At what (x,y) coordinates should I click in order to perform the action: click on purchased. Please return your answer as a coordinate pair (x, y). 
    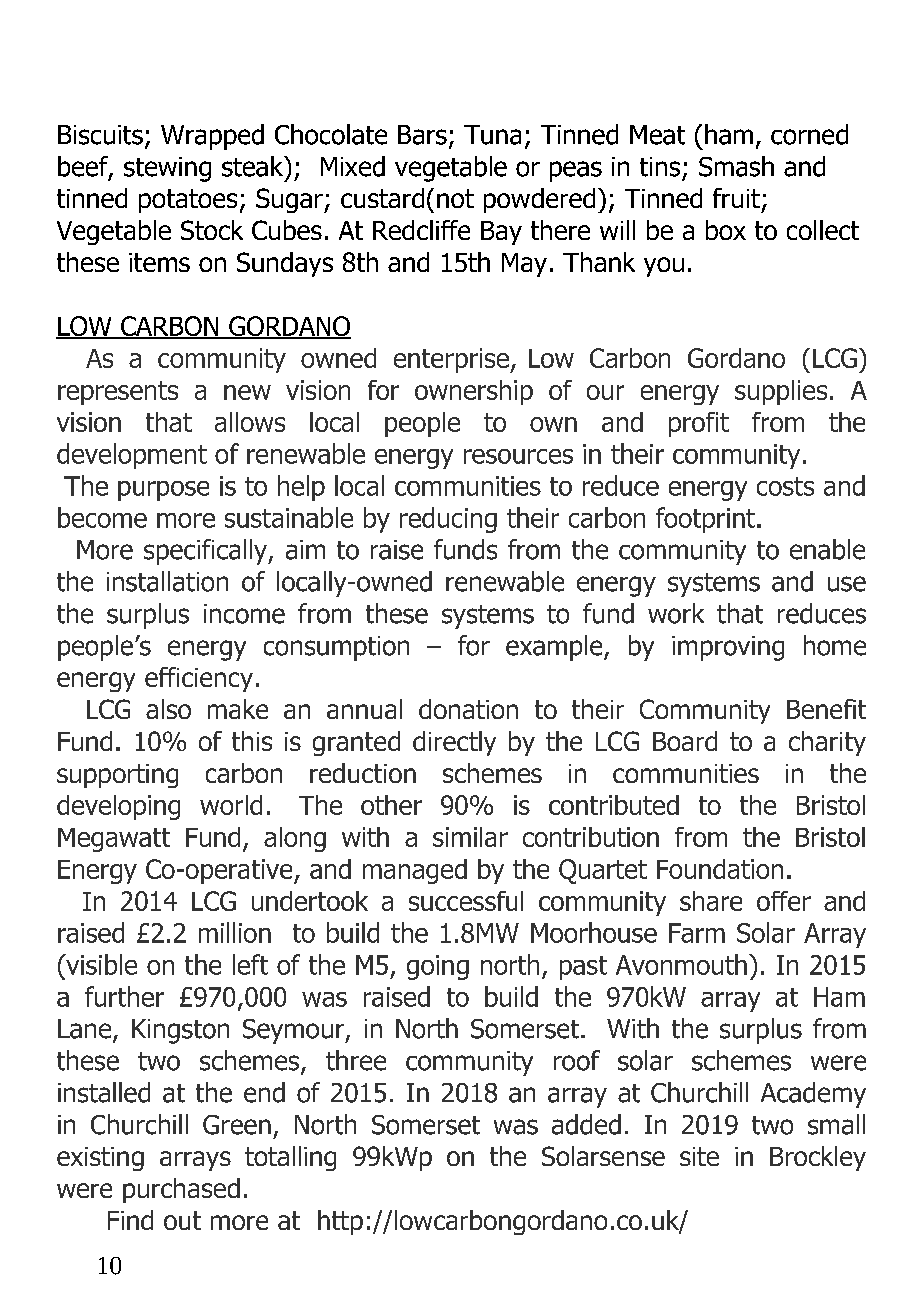
    Looking at the image, I should click on (181, 1190).
